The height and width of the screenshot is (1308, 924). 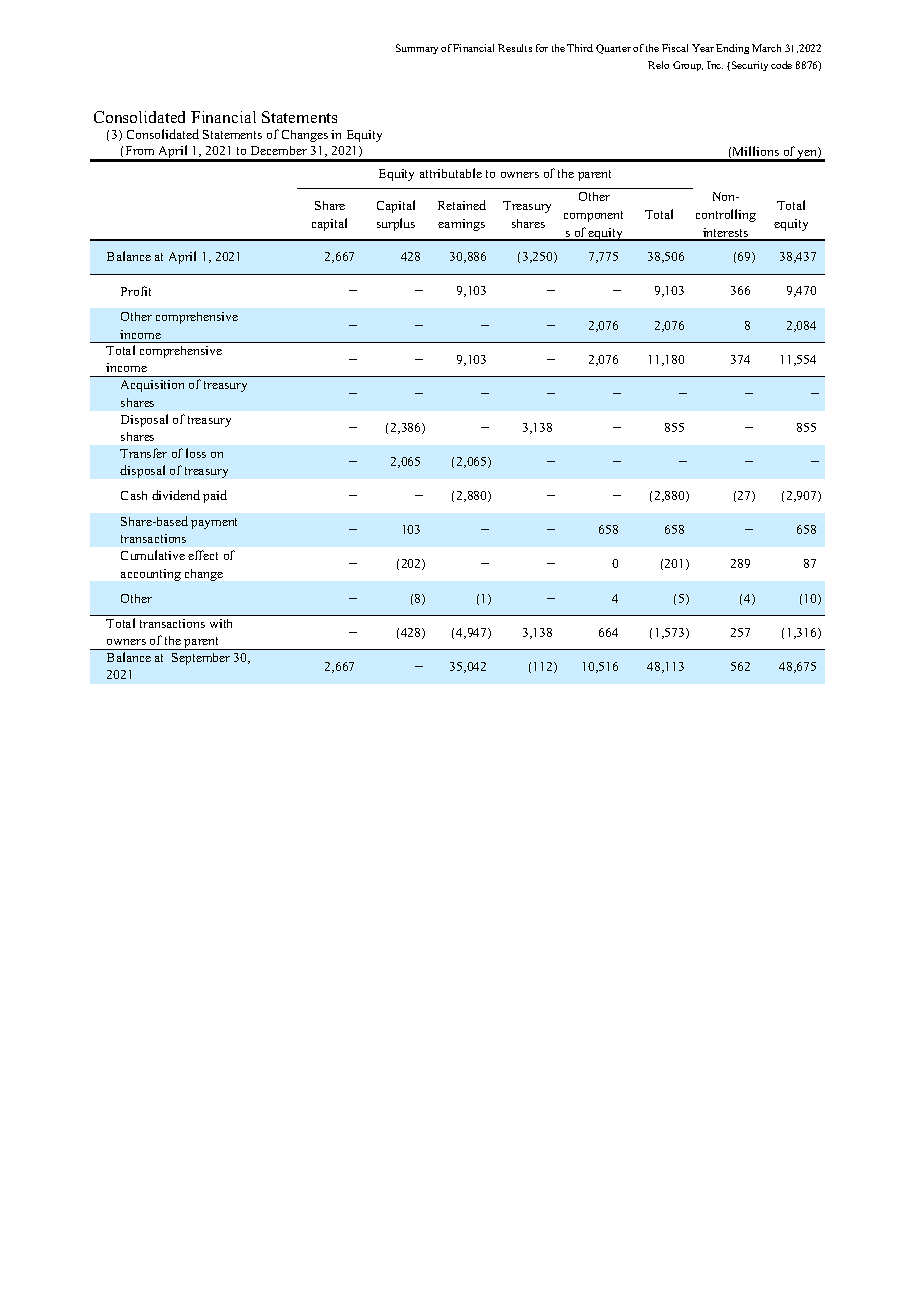 I want to click on Group, so click(x=688, y=66).
